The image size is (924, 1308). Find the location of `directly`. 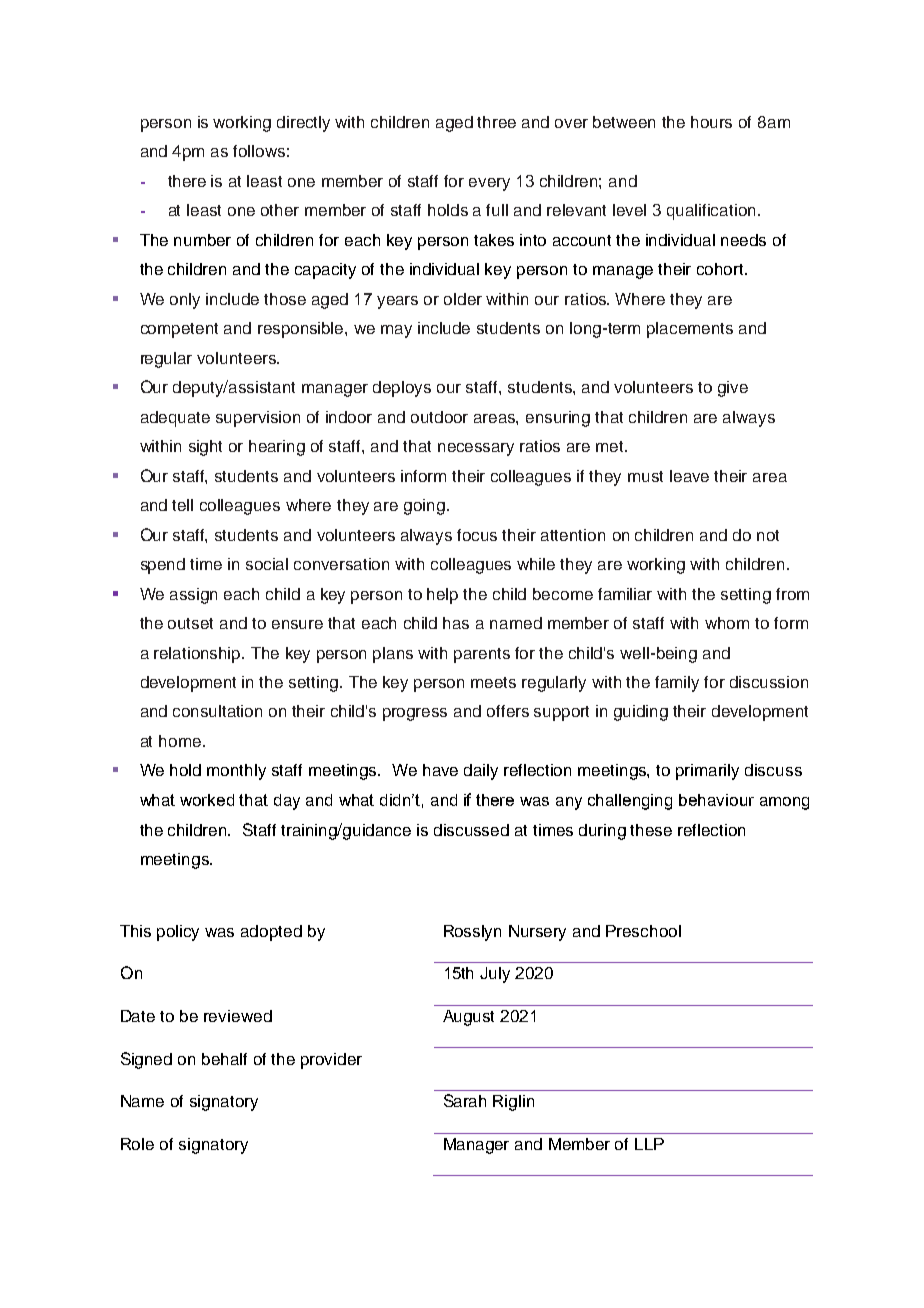

directly is located at coordinates (303, 124).
